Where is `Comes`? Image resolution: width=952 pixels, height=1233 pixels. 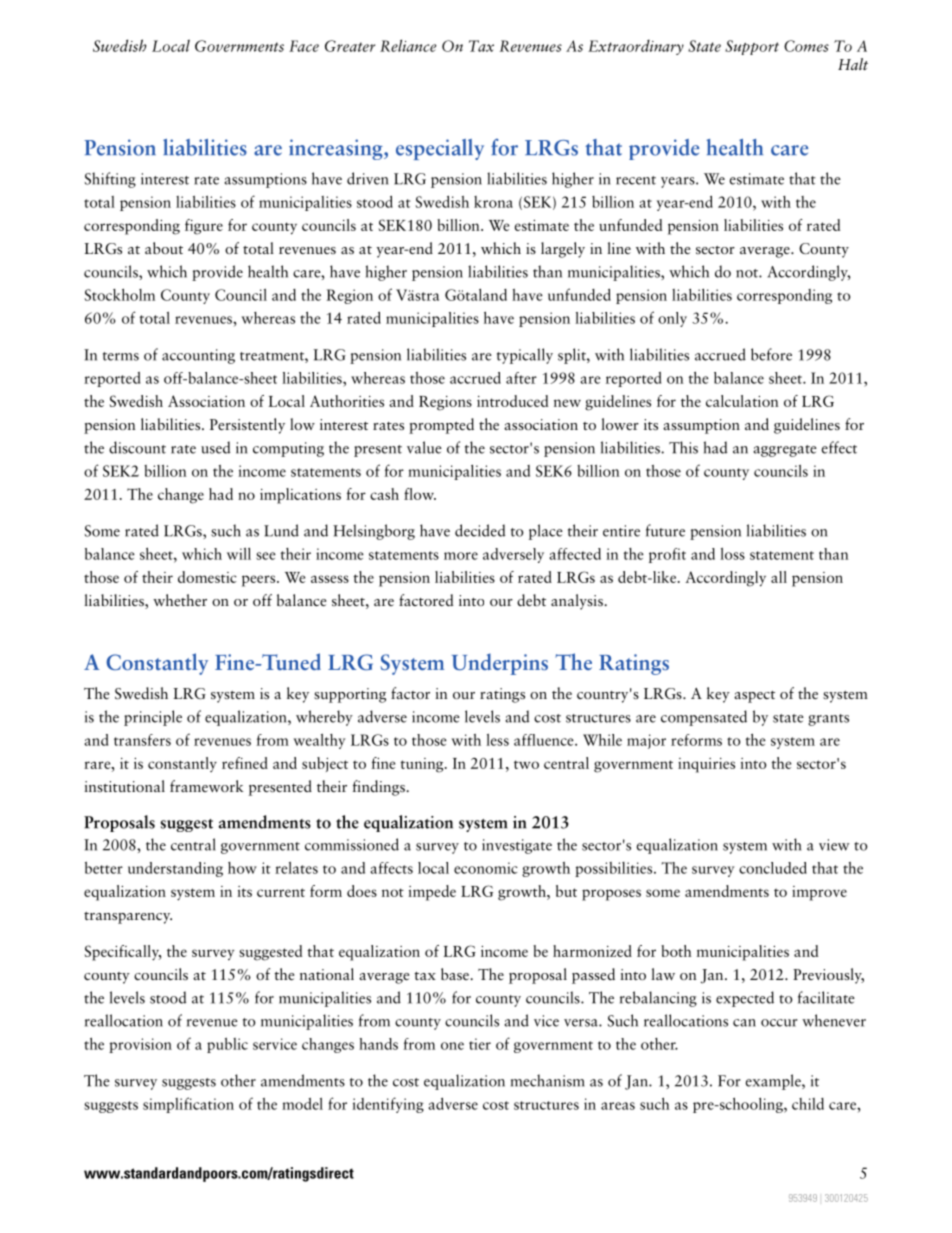 Comes is located at coordinates (806, 46).
